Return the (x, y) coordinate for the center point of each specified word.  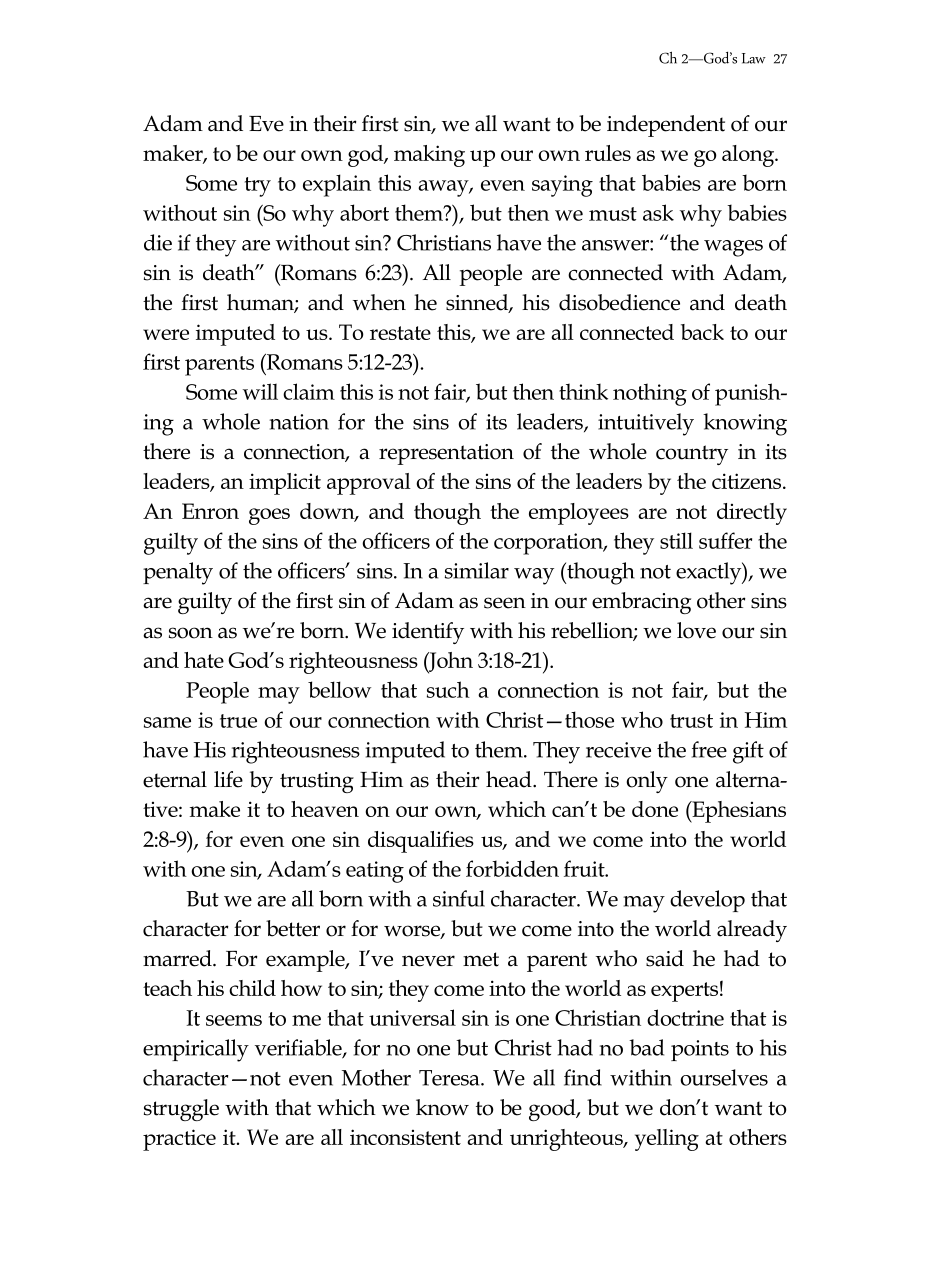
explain (337, 185)
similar (477, 570)
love (696, 630)
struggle (181, 1110)
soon (191, 633)
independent (666, 126)
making (429, 156)
